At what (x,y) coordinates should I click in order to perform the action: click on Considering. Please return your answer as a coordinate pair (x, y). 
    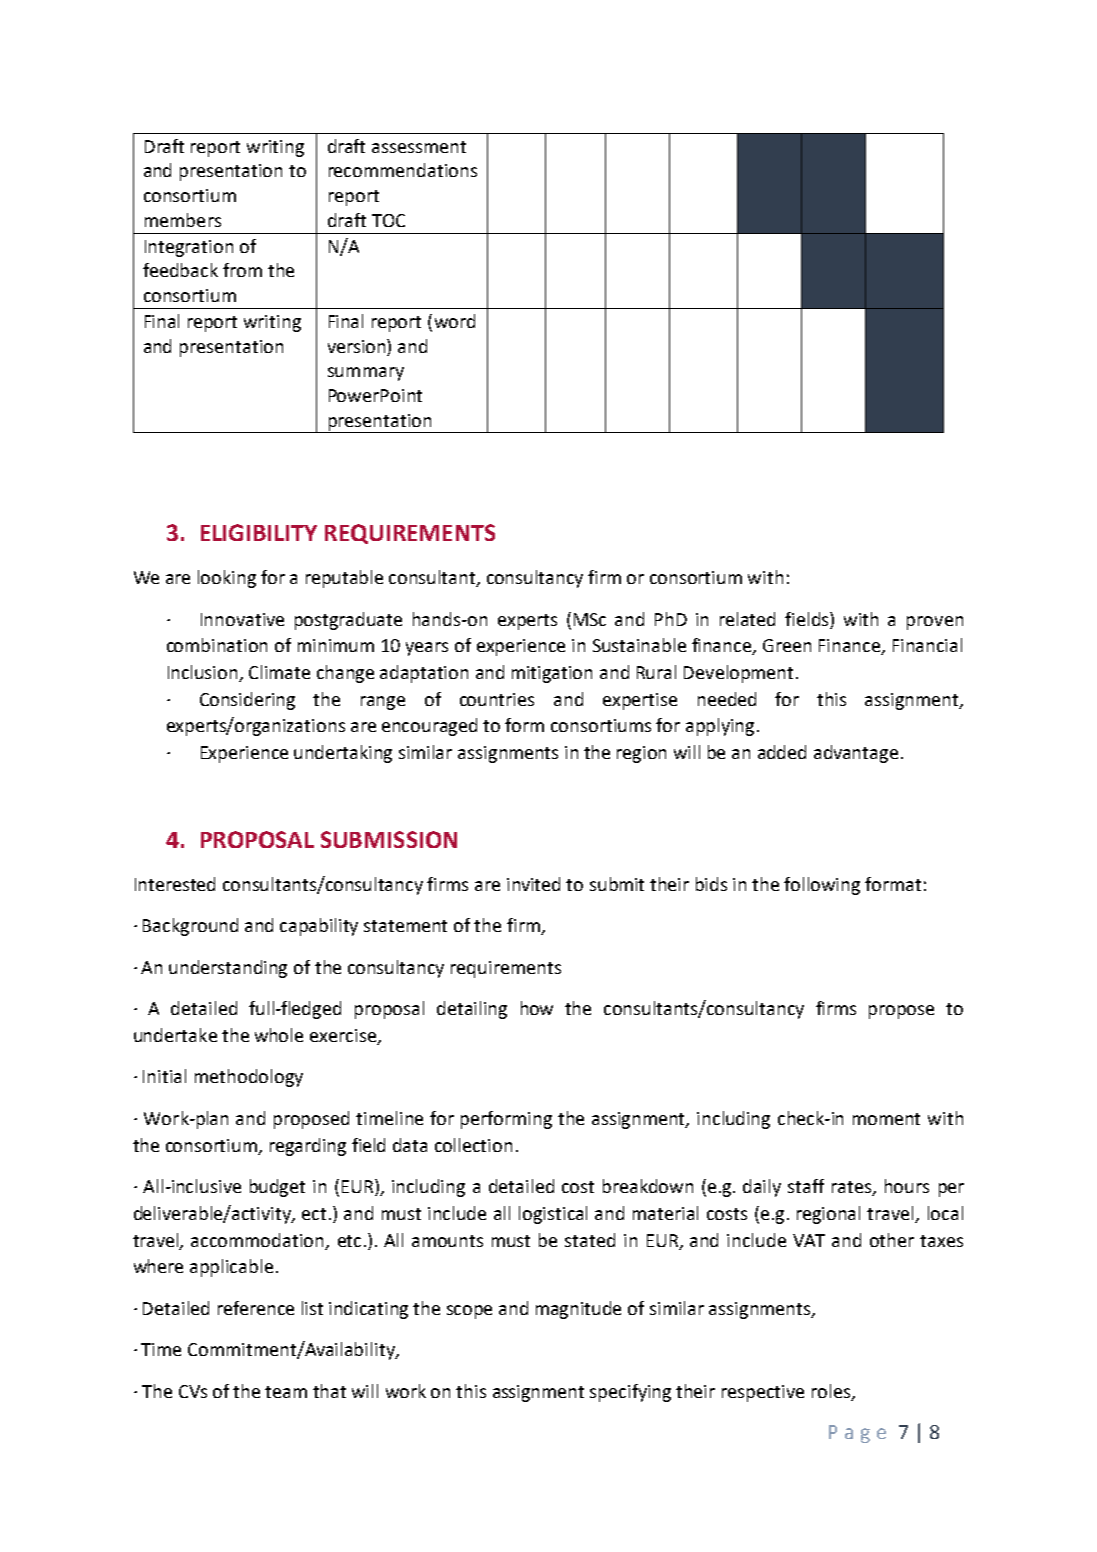
    Looking at the image, I should click on (247, 701).
